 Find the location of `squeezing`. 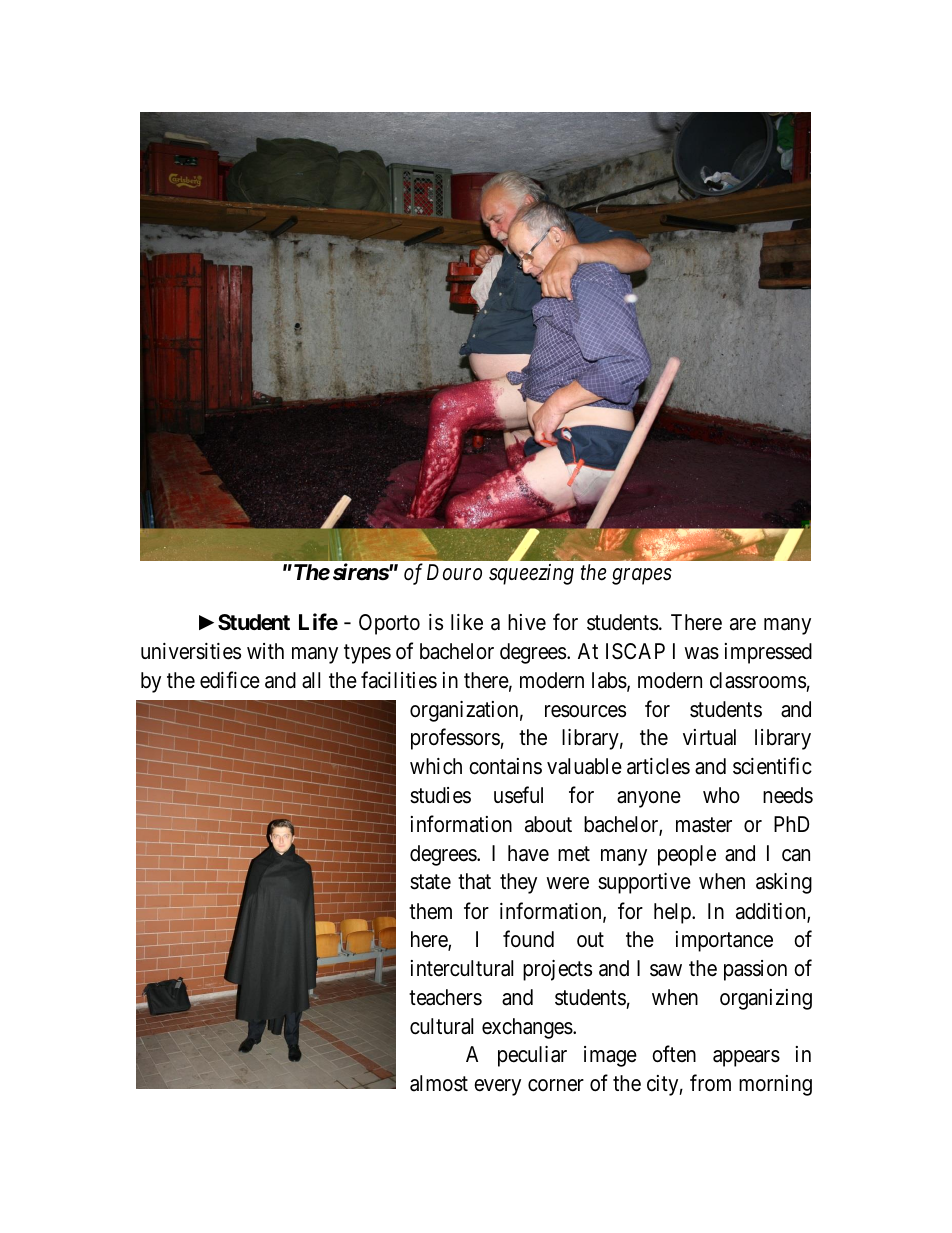

squeezing is located at coordinates (531, 574).
